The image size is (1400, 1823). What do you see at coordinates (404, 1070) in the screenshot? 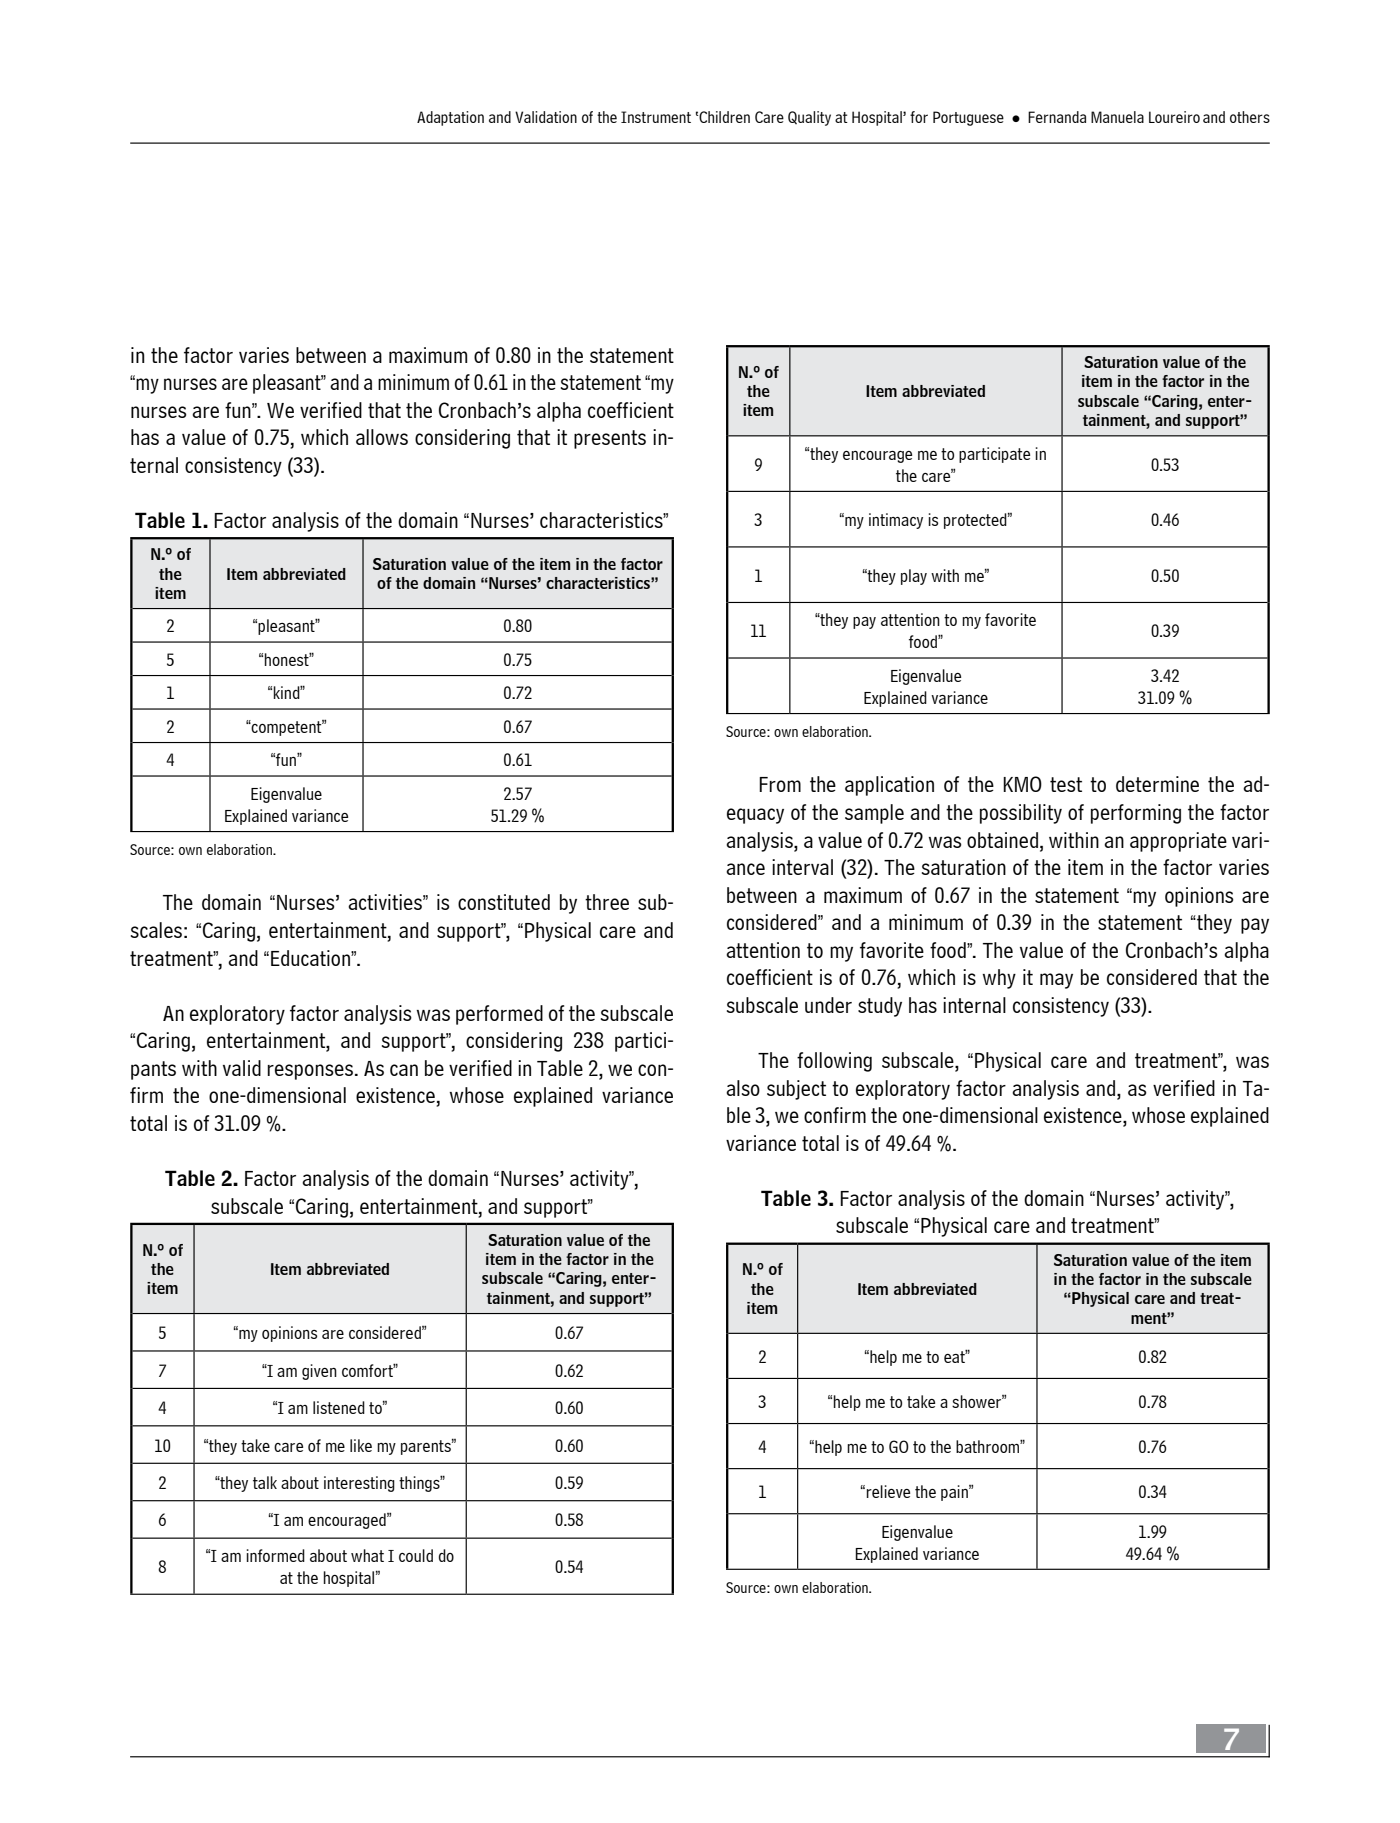
I see `can` at bounding box center [404, 1070].
